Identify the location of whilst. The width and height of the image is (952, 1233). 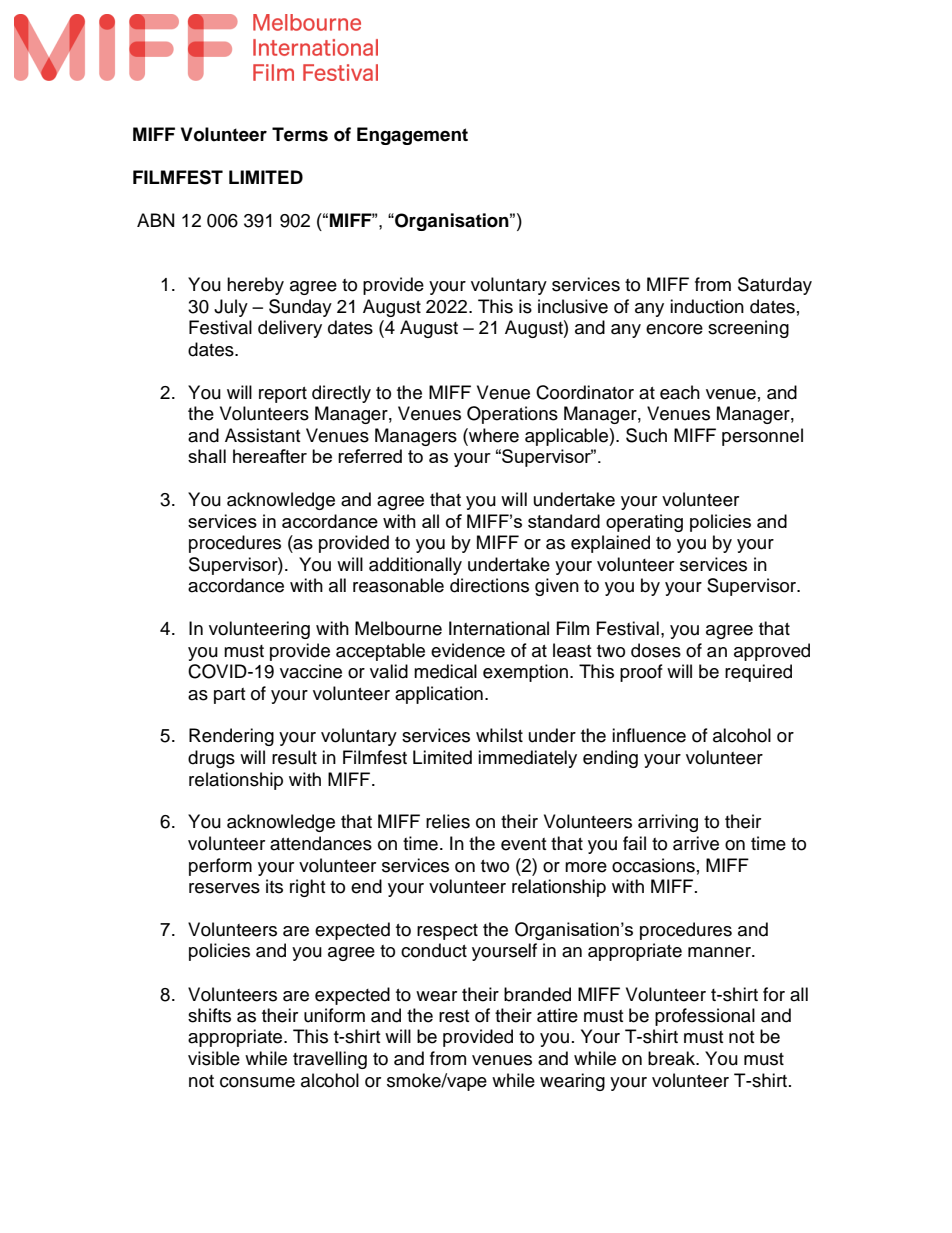
(499, 735).
